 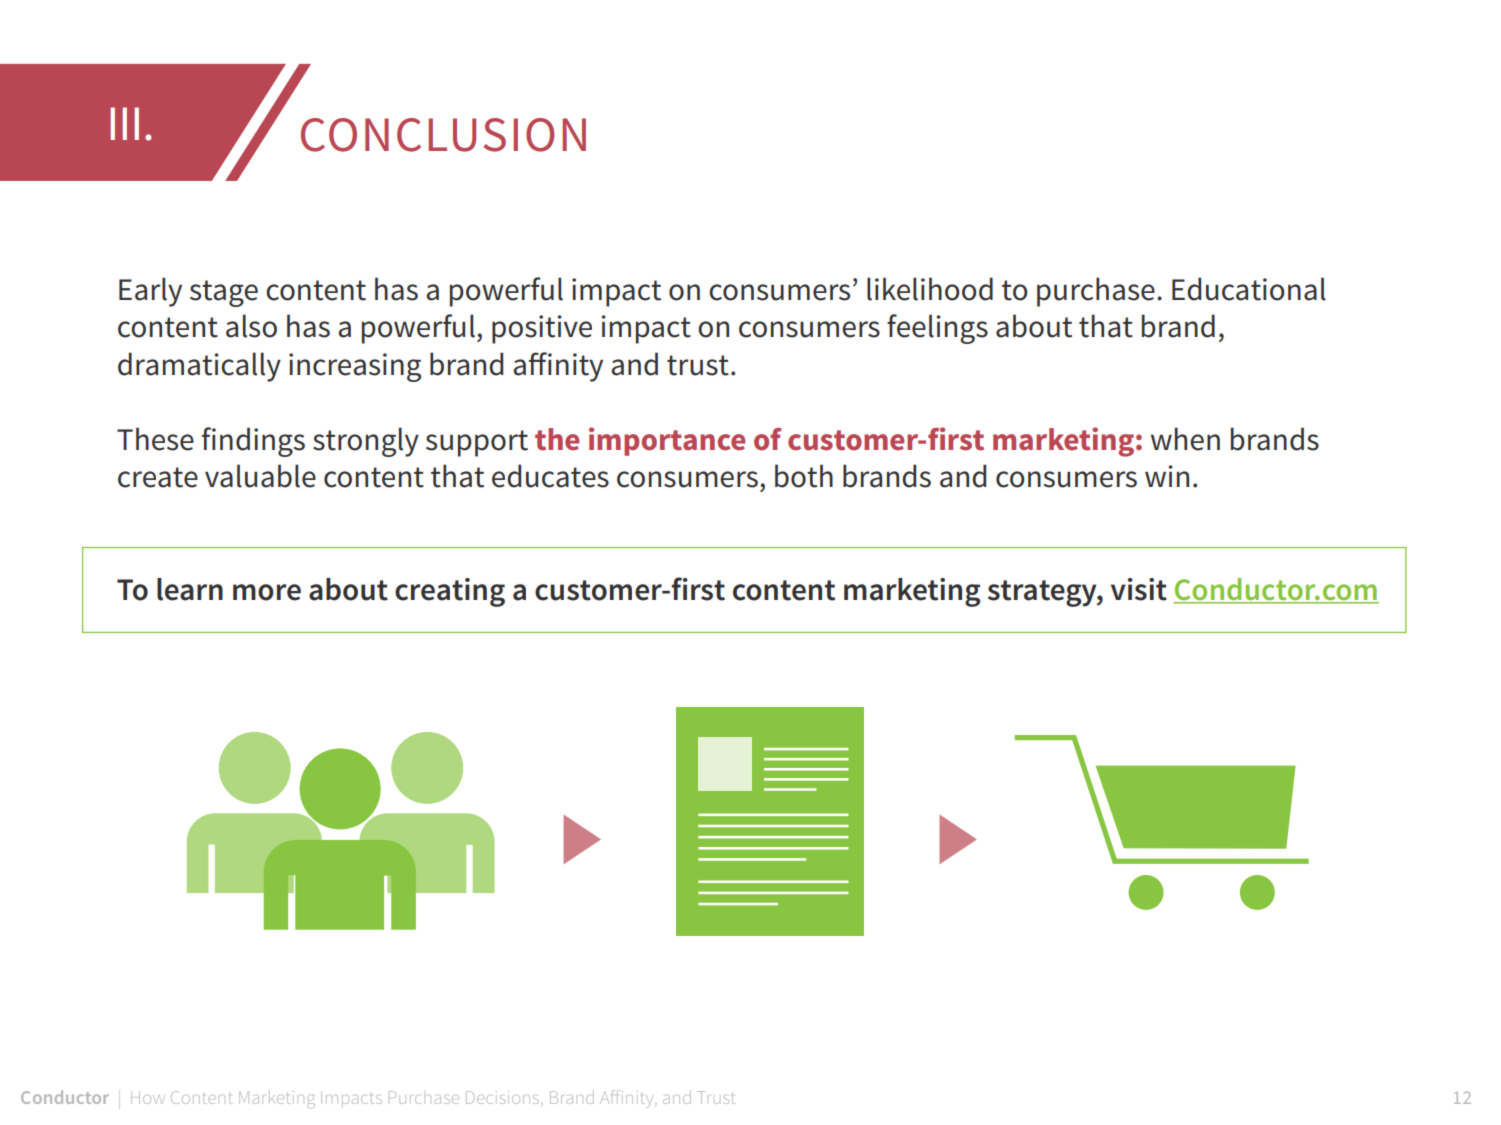 I want to click on creating, so click(x=450, y=592).
